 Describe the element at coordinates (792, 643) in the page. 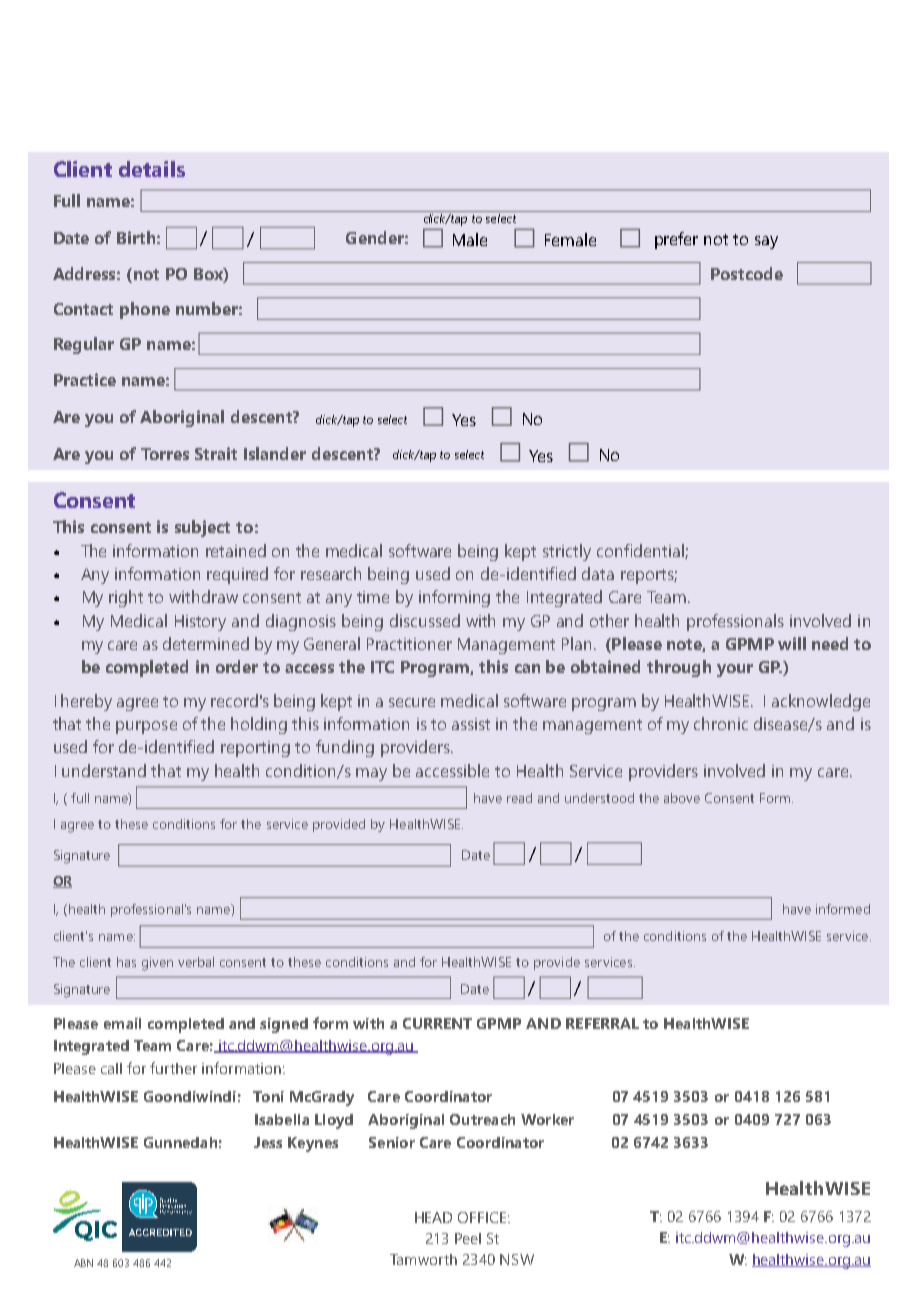

I see `will` at that location.
